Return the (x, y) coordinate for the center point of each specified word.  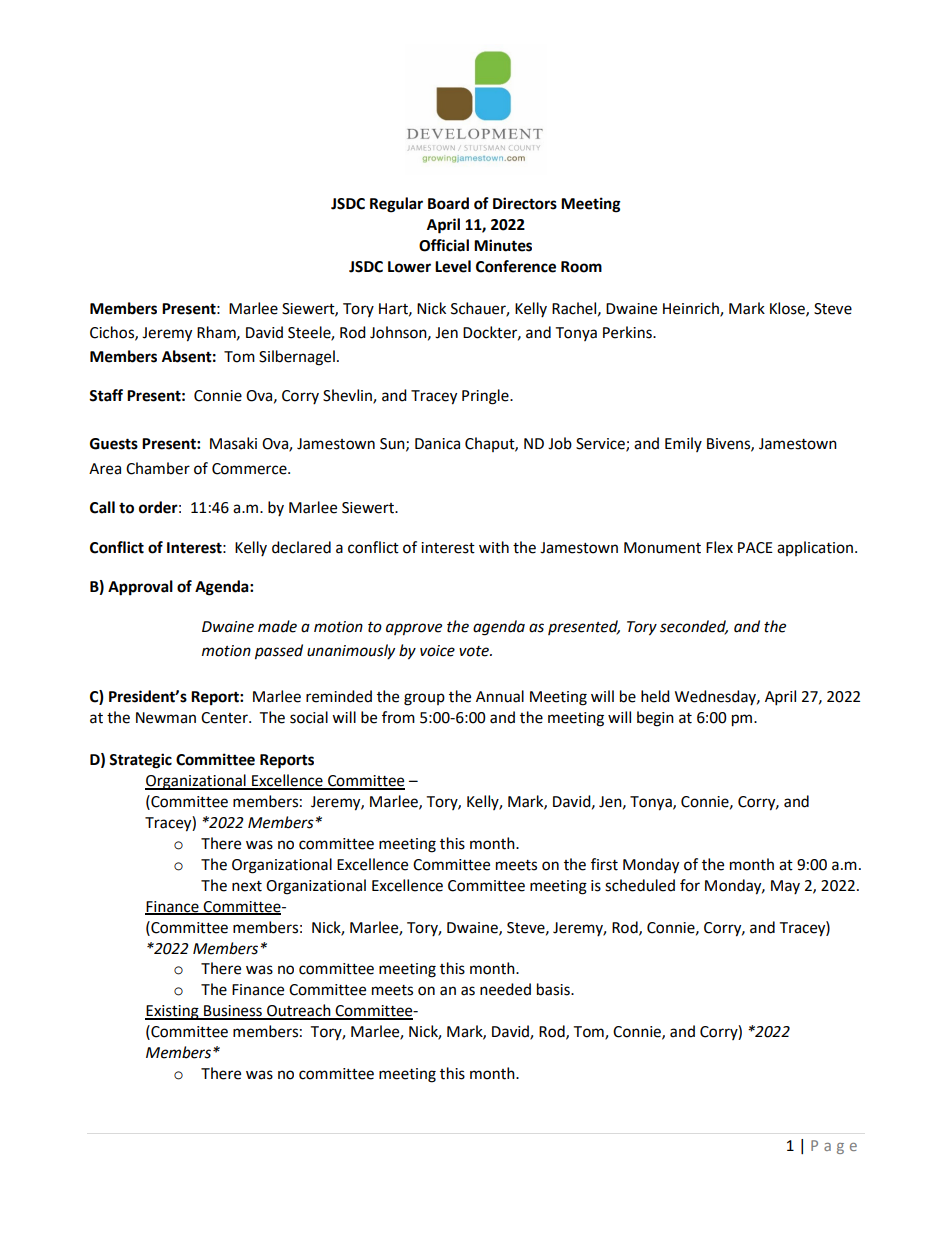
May (785, 887)
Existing (173, 1012)
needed (505, 989)
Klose (788, 309)
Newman (166, 718)
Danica (437, 444)
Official (444, 245)
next (247, 886)
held (655, 696)
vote (475, 651)
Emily (683, 444)
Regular (396, 205)
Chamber (158, 468)
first (604, 864)
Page (834, 1147)
